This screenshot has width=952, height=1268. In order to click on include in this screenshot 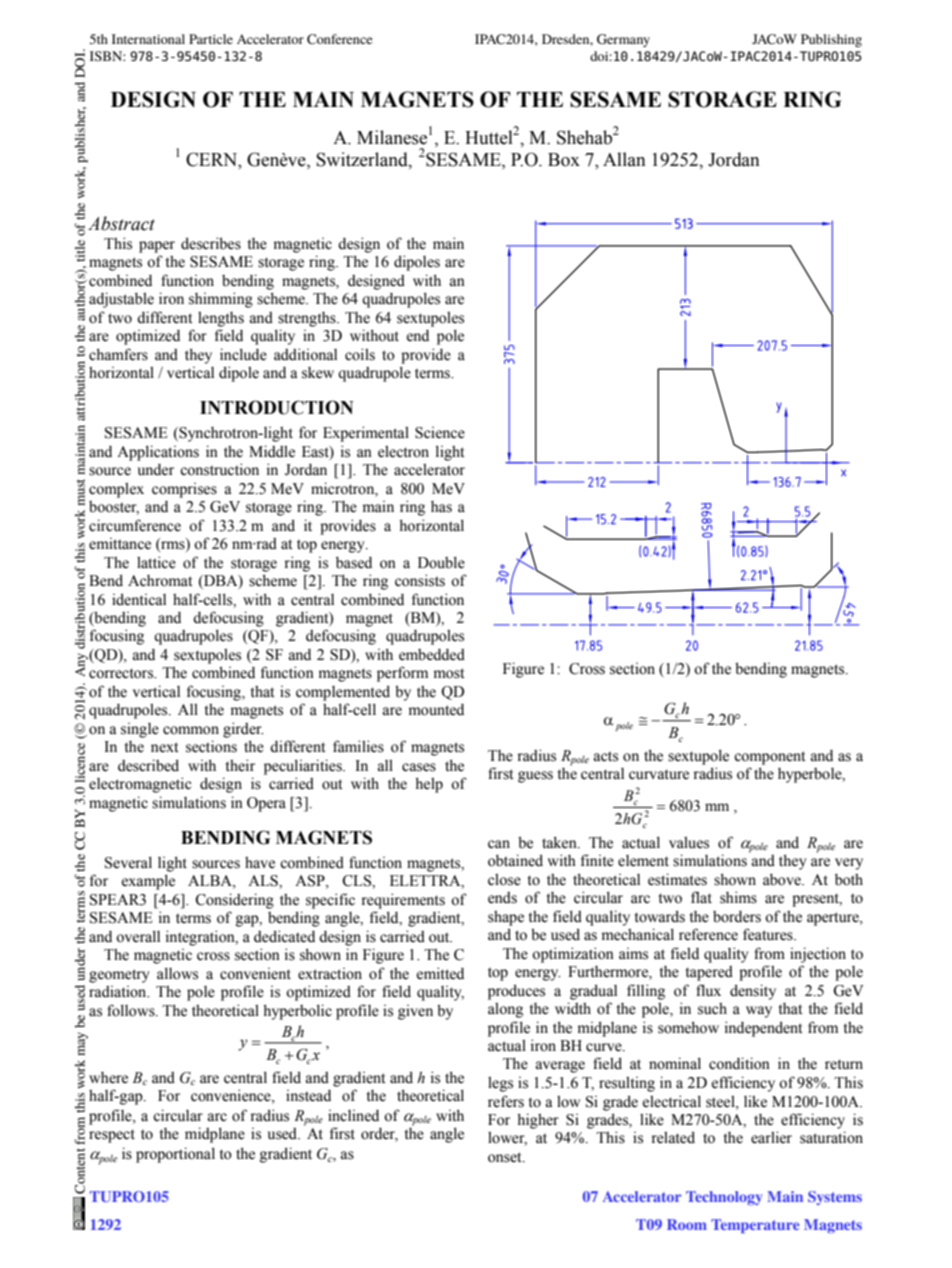, I will do `click(243, 354)`.
